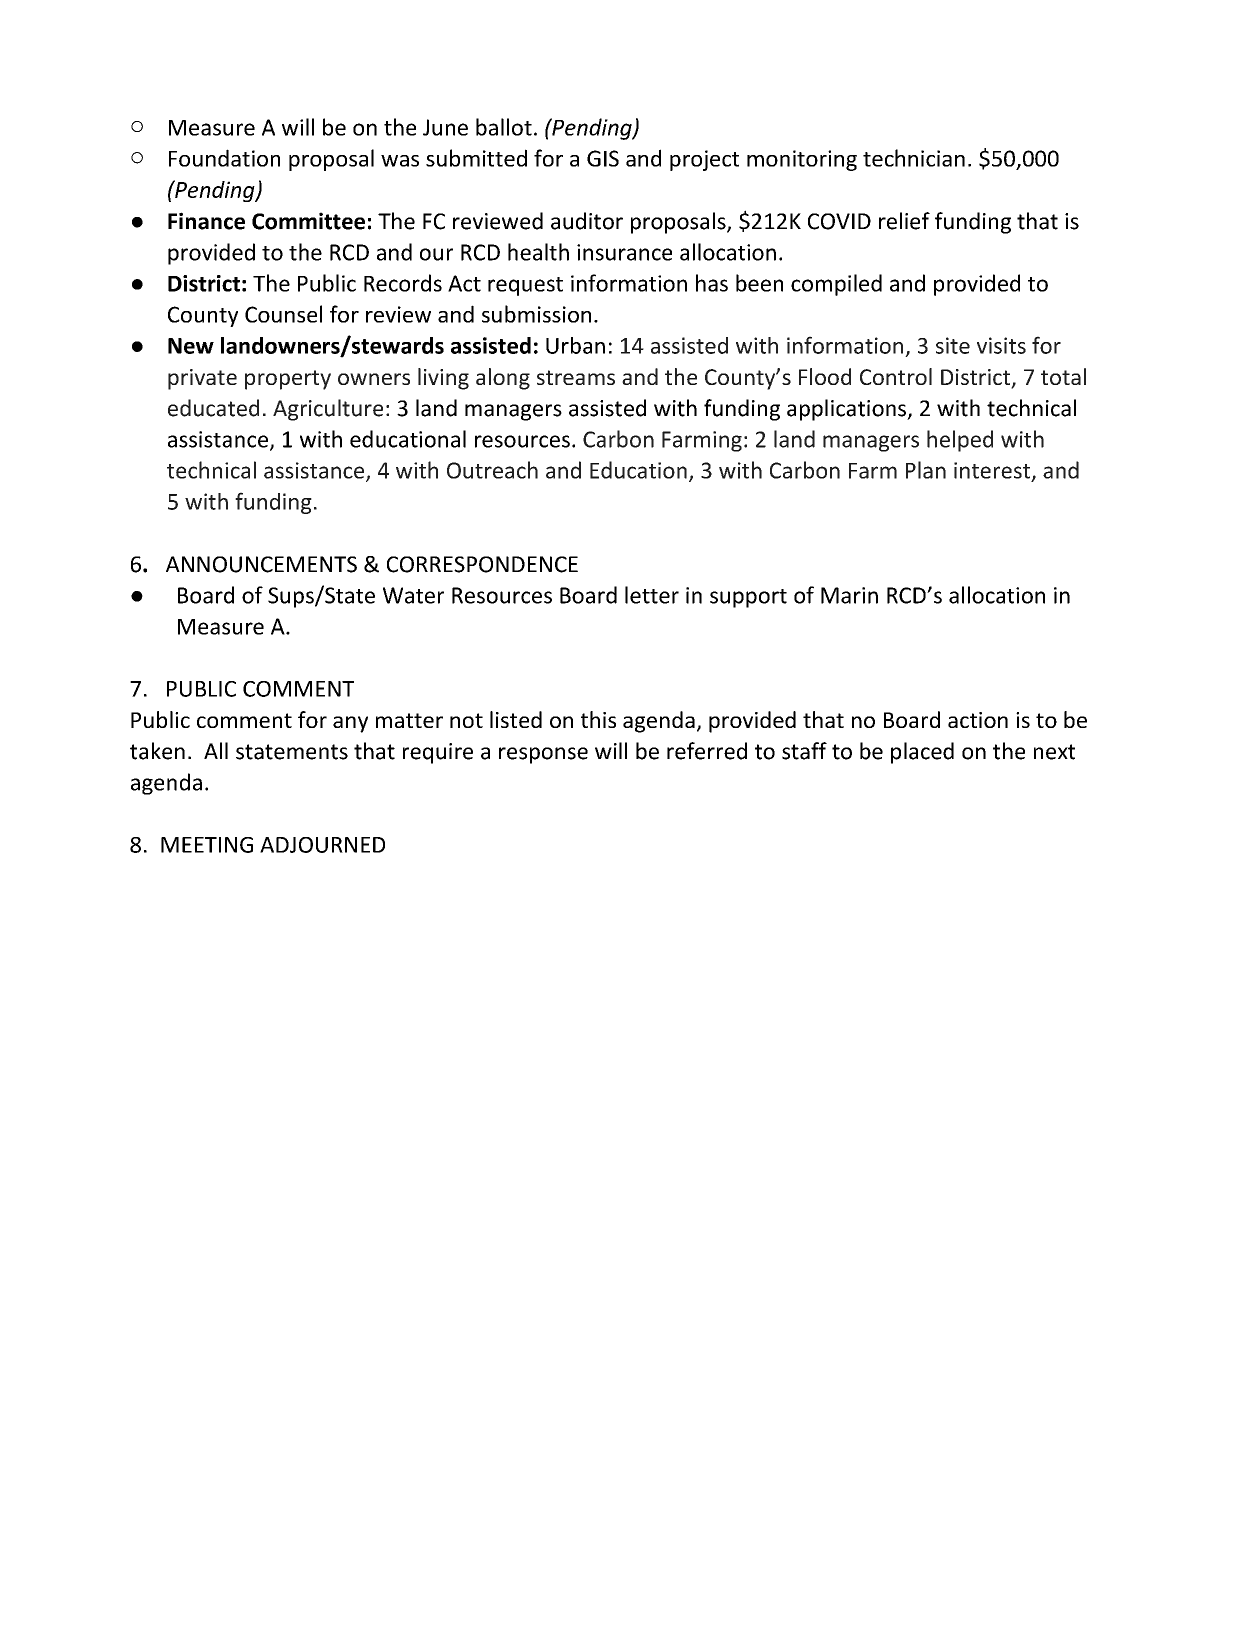 The width and height of the screenshot is (1260, 1631). Describe the element at coordinates (896, 376) in the screenshot. I see `Control` at that location.
